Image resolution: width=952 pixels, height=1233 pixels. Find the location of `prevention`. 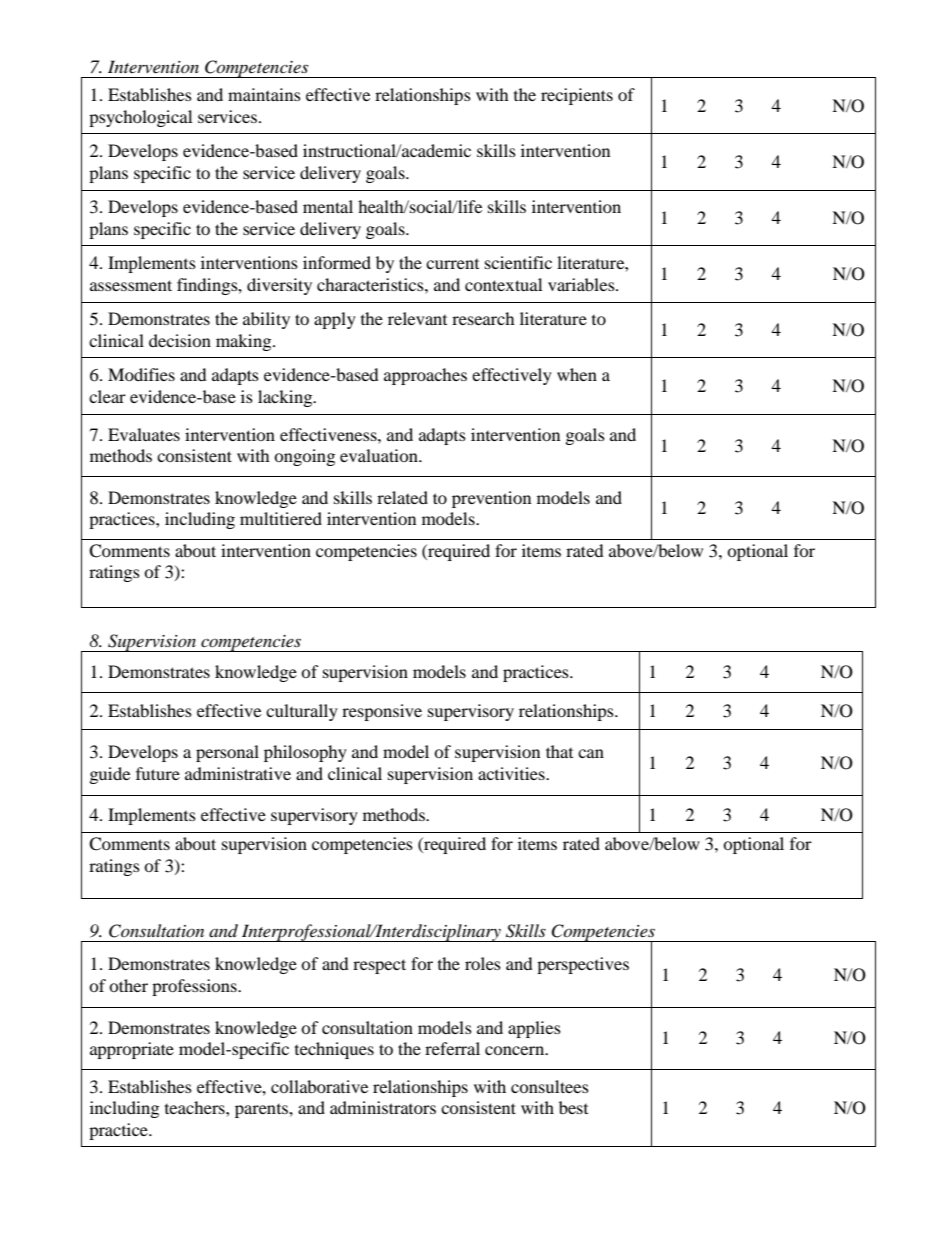

prevention is located at coordinates (491, 499).
